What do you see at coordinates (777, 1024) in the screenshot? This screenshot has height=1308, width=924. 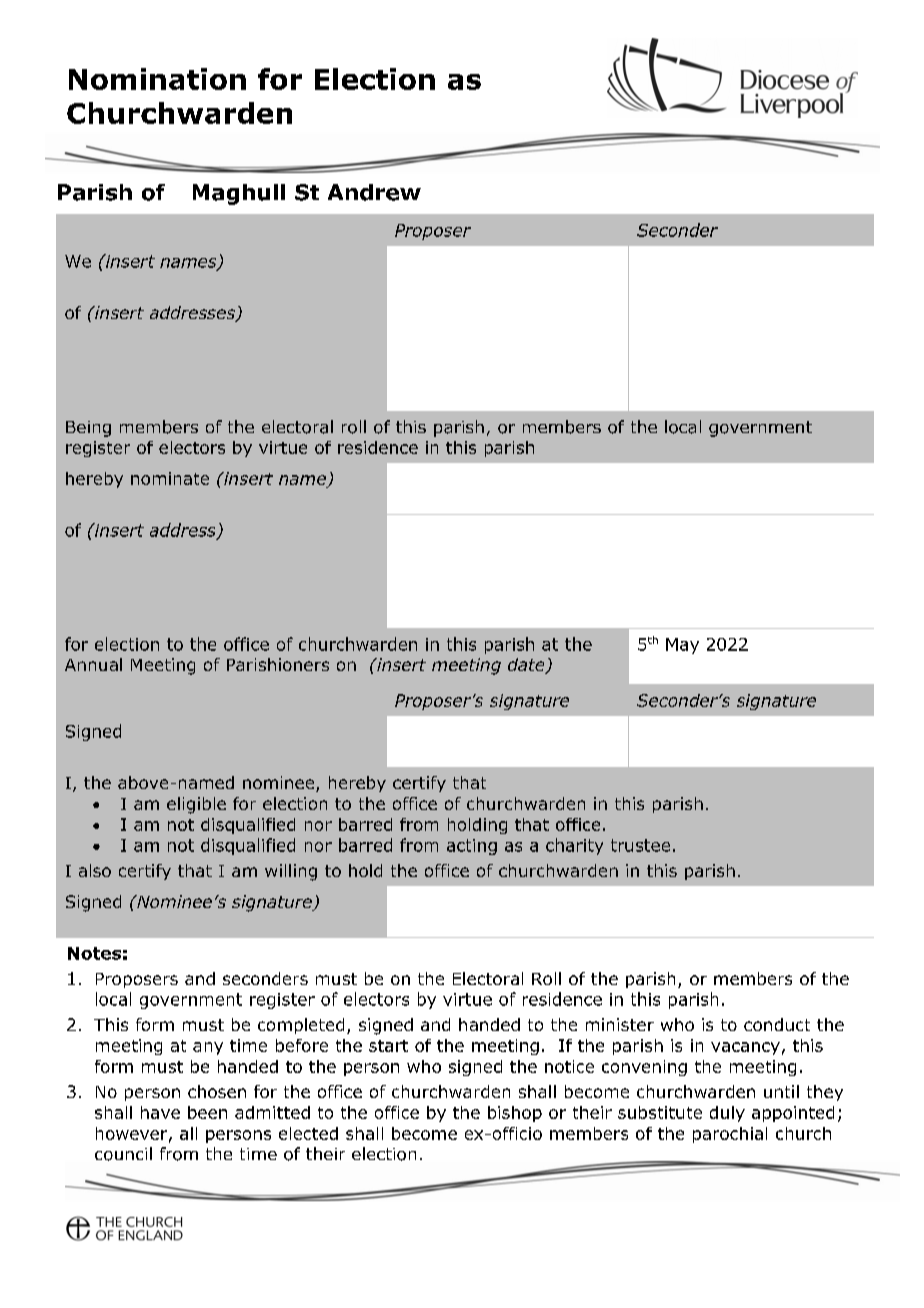 I see `conduct` at bounding box center [777, 1024].
